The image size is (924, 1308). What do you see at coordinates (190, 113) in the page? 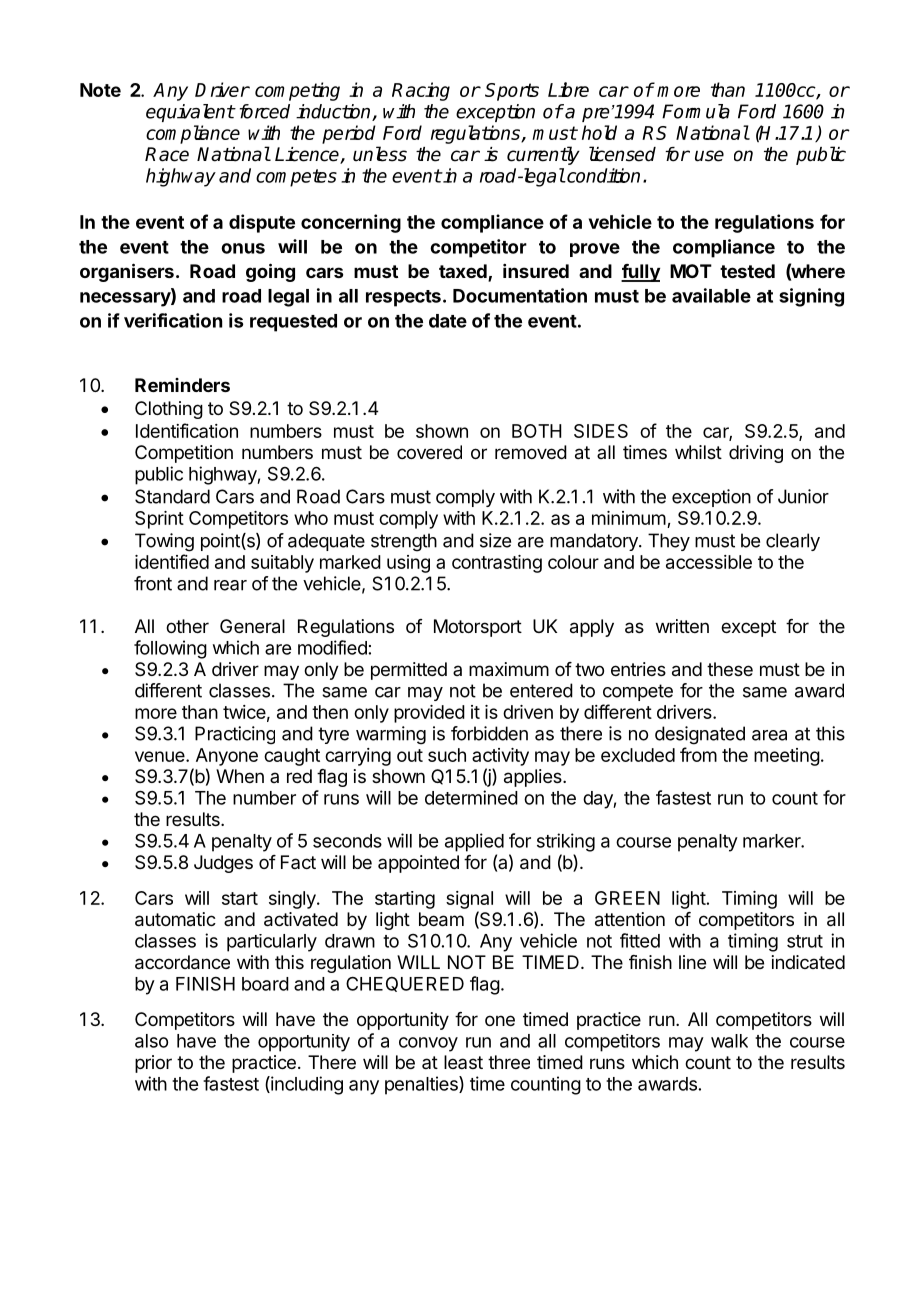
I see `equivalent` at bounding box center [190, 113].
